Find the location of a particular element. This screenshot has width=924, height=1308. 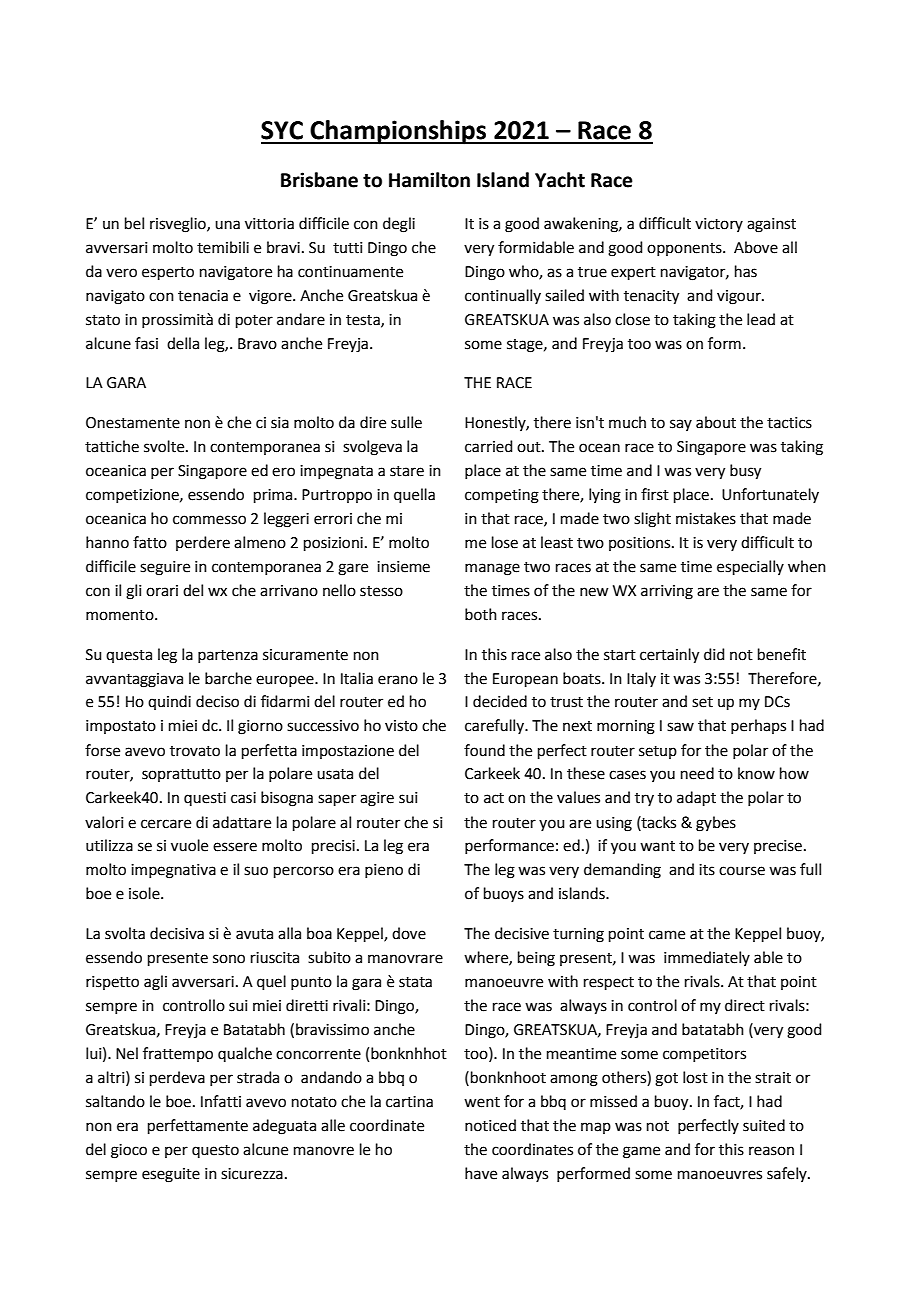

questo is located at coordinates (215, 1151).
